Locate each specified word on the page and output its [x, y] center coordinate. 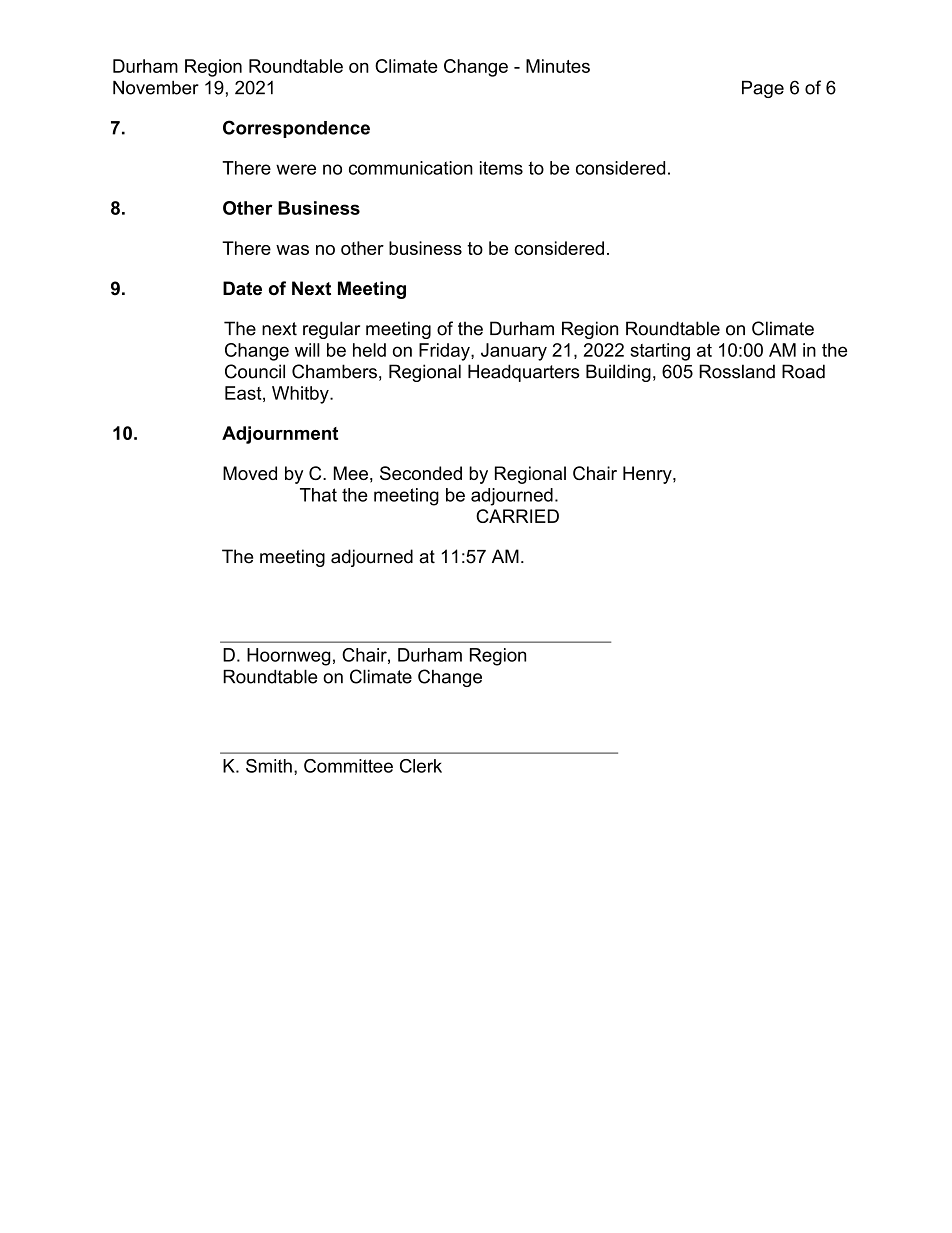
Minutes [558, 66]
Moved [250, 473]
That [318, 495]
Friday [445, 352]
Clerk [421, 766]
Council [255, 371]
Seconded [421, 473]
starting [660, 352]
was [292, 250]
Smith [269, 766]
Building [618, 373]
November [156, 88]
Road [803, 371]
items [501, 168]
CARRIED [517, 516]
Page [763, 89]
